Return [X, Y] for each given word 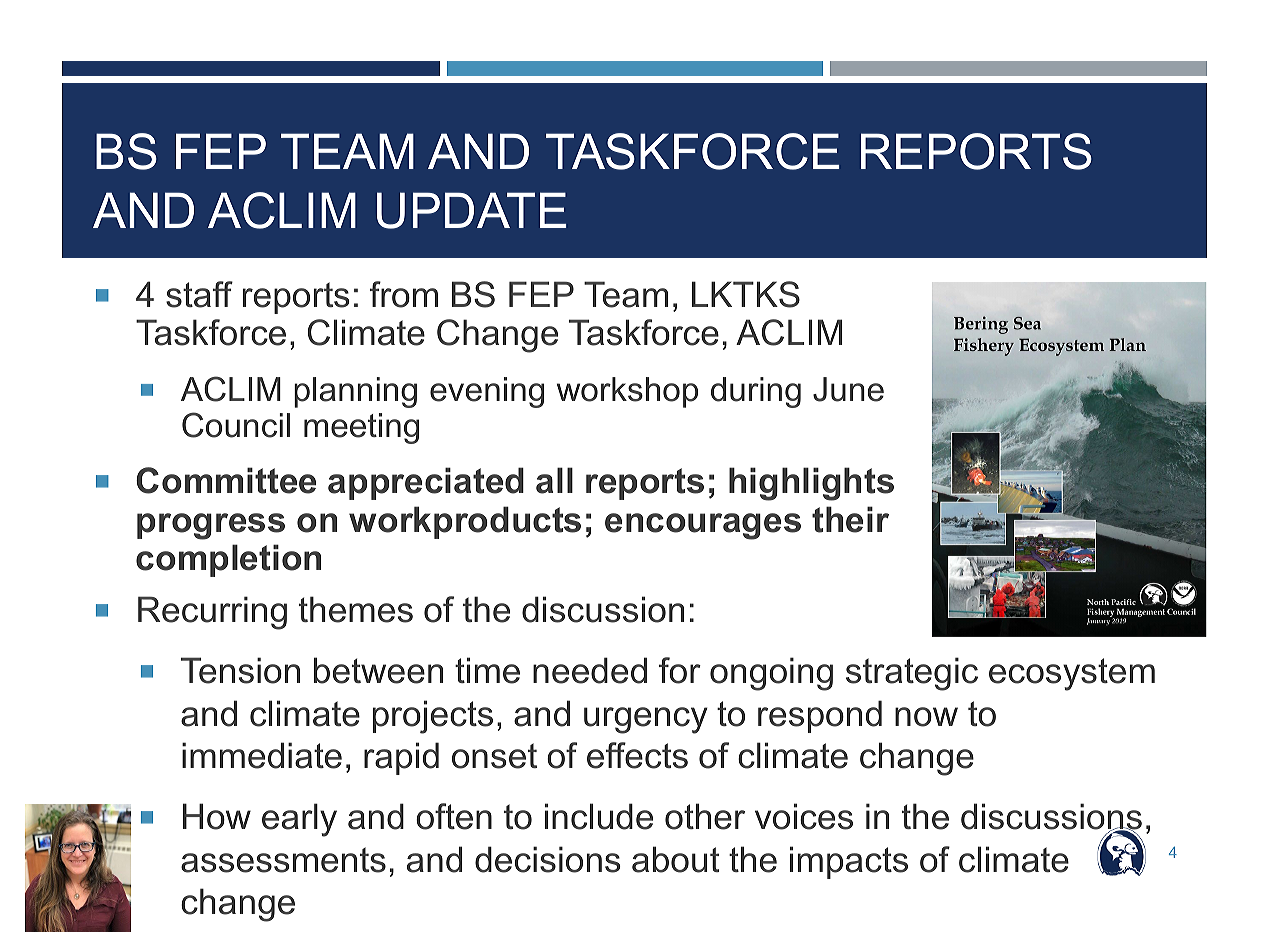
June [848, 389]
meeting [361, 428]
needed [590, 670]
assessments [283, 860]
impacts [849, 862]
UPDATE [471, 210]
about [675, 859]
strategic [912, 674]
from [404, 294]
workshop [627, 392]
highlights [811, 484]
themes [356, 609]
